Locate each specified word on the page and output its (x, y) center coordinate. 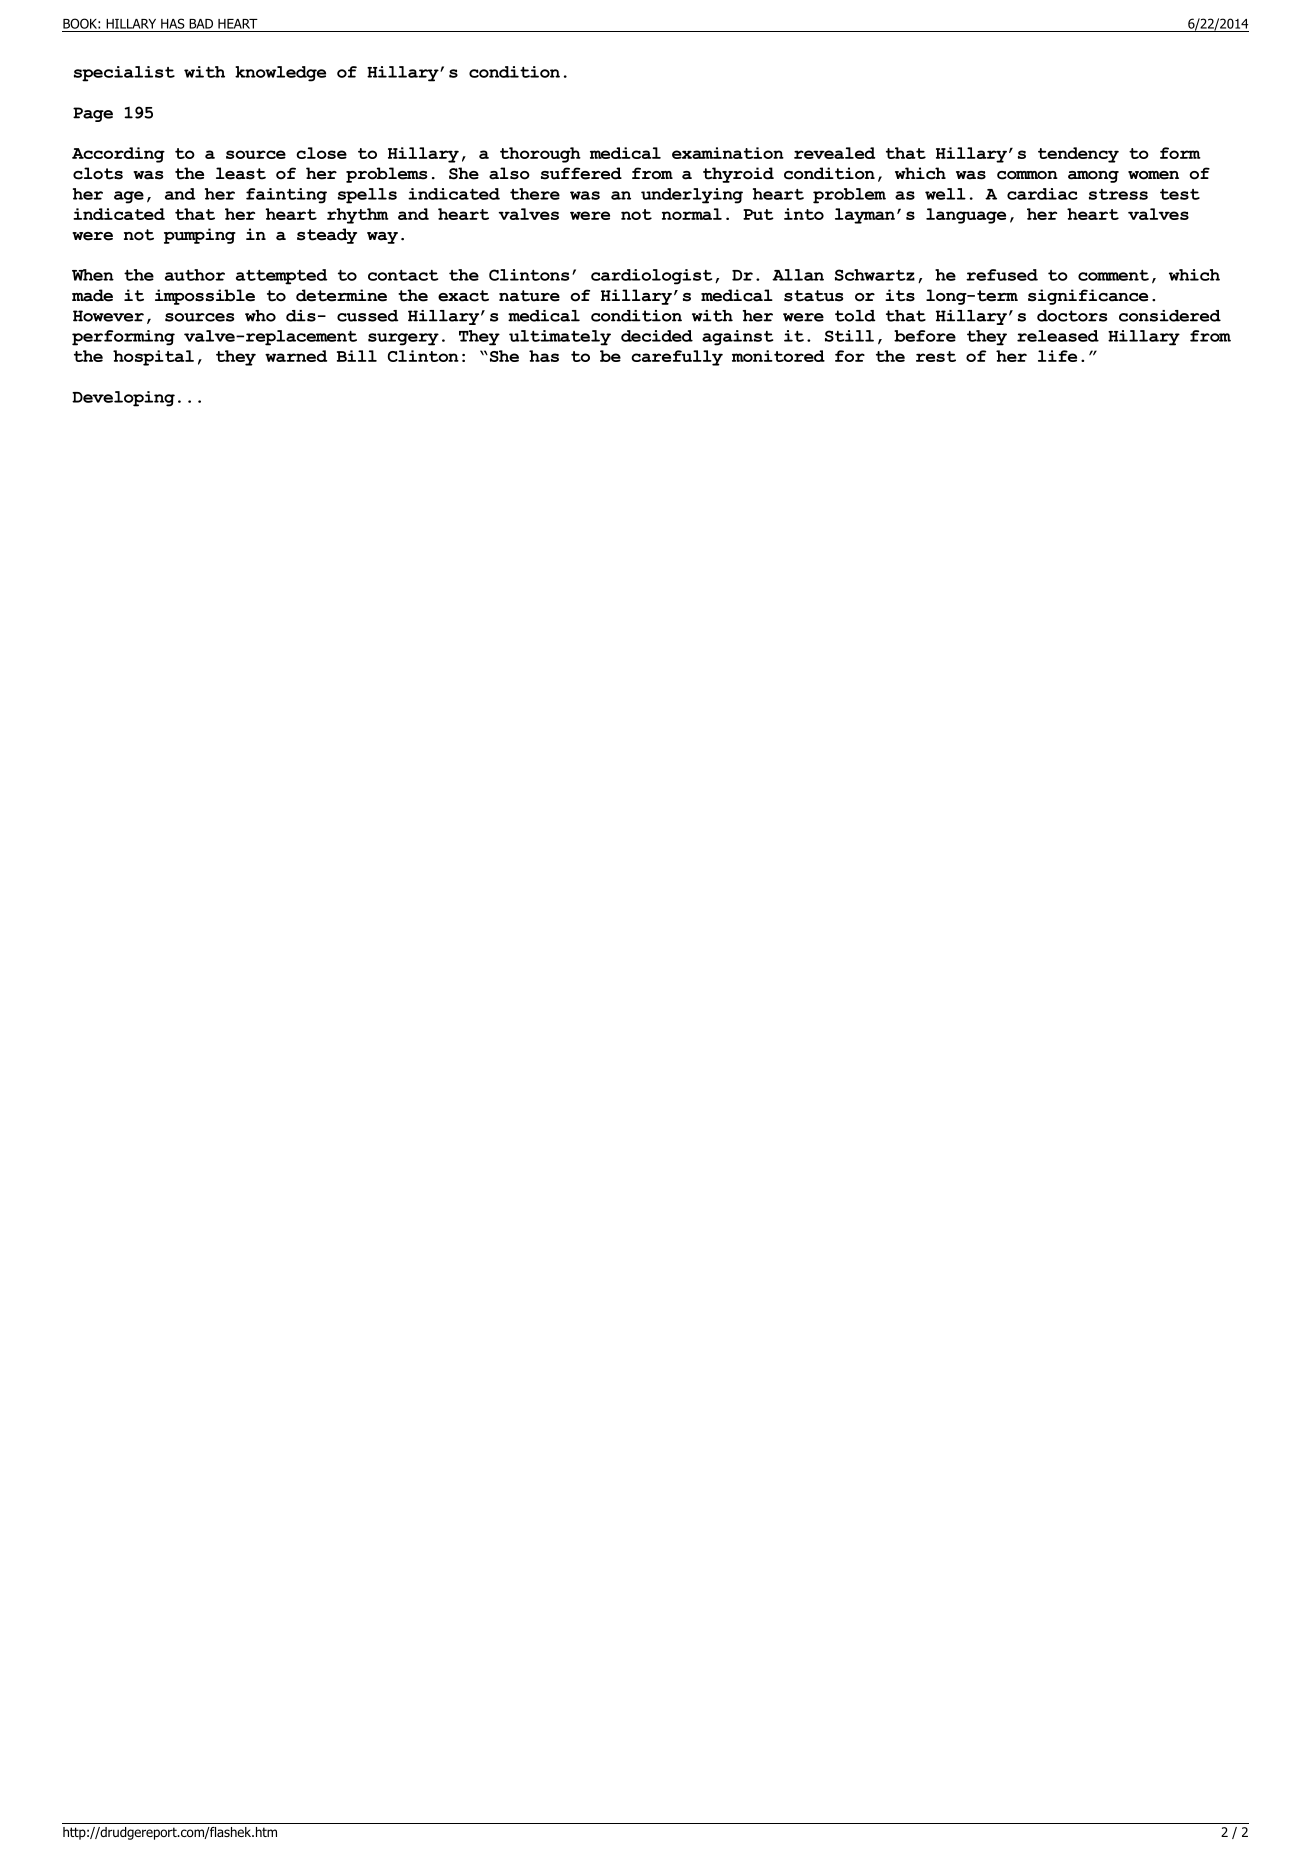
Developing (123, 399)
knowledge (280, 74)
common (1027, 175)
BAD (201, 24)
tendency (1078, 155)
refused (1002, 275)
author (195, 275)
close (321, 153)
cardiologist (651, 277)
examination (728, 153)
